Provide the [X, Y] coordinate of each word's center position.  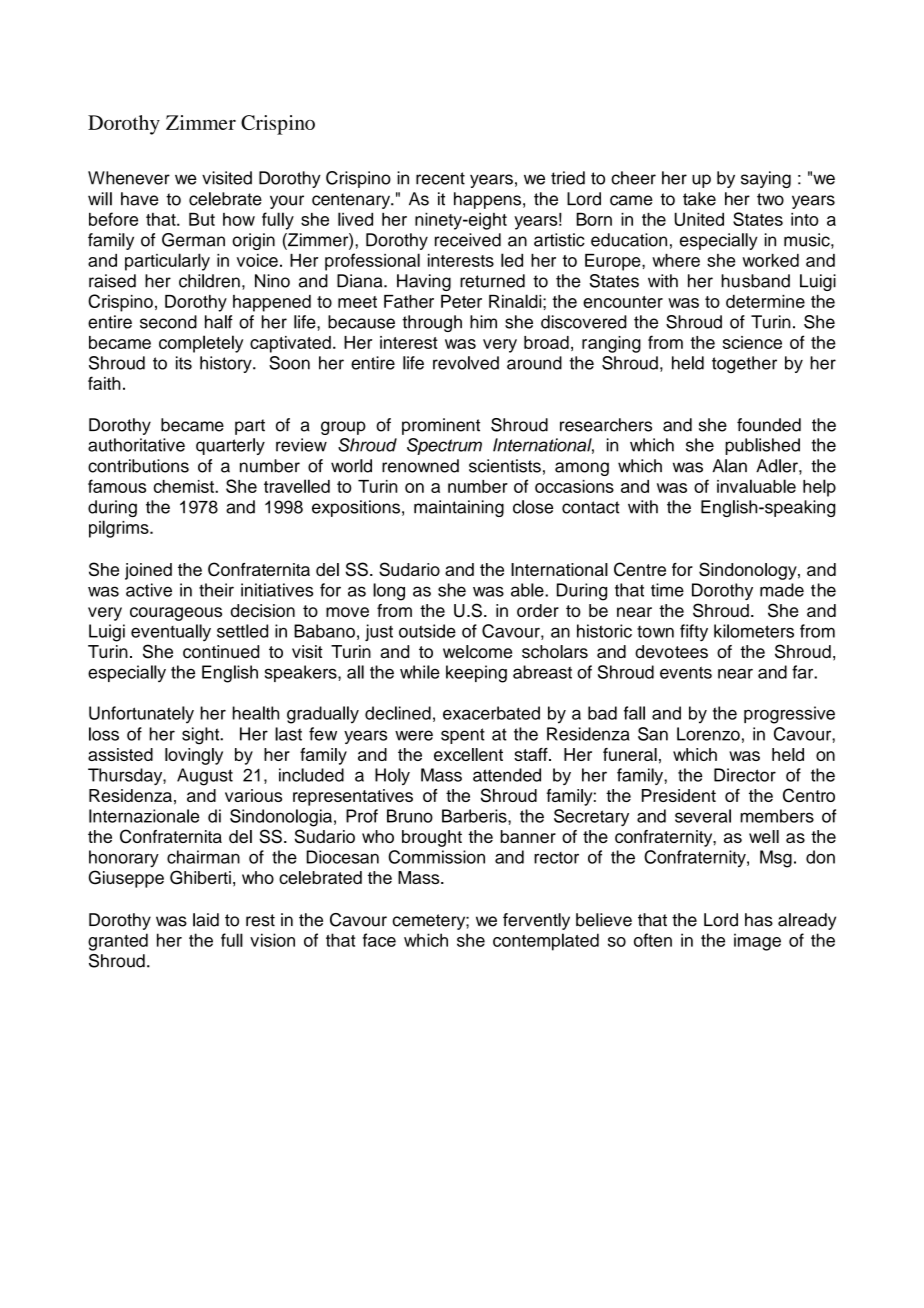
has [759, 920]
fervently [536, 921]
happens [487, 200]
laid [206, 920]
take [699, 199]
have [139, 199]
